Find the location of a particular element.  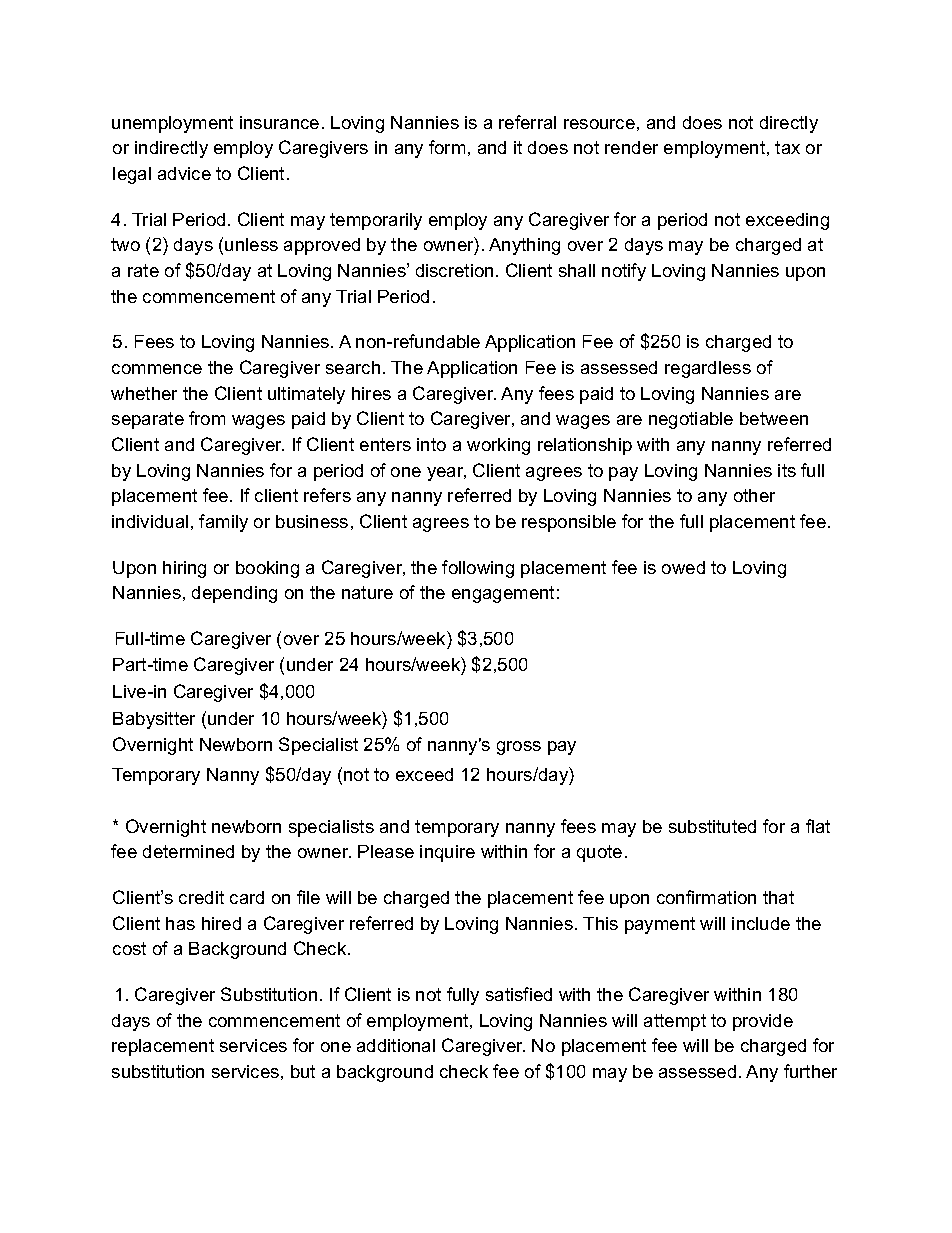

additional is located at coordinates (396, 1045).
